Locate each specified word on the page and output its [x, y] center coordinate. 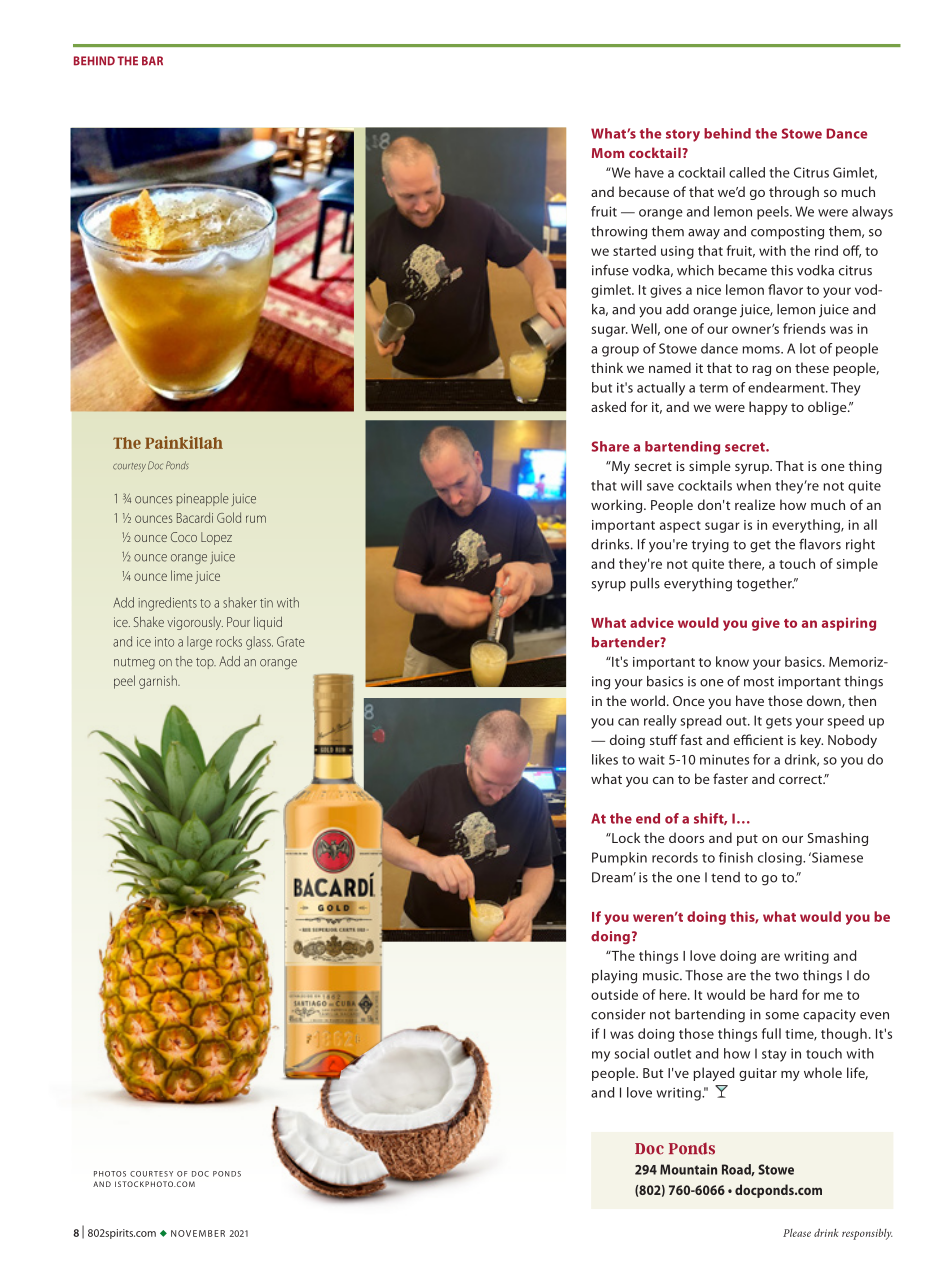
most [759, 682]
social [632, 1053]
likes [605, 759]
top [206, 663]
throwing [619, 233]
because [644, 191]
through [794, 193]
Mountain [688, 1169]
